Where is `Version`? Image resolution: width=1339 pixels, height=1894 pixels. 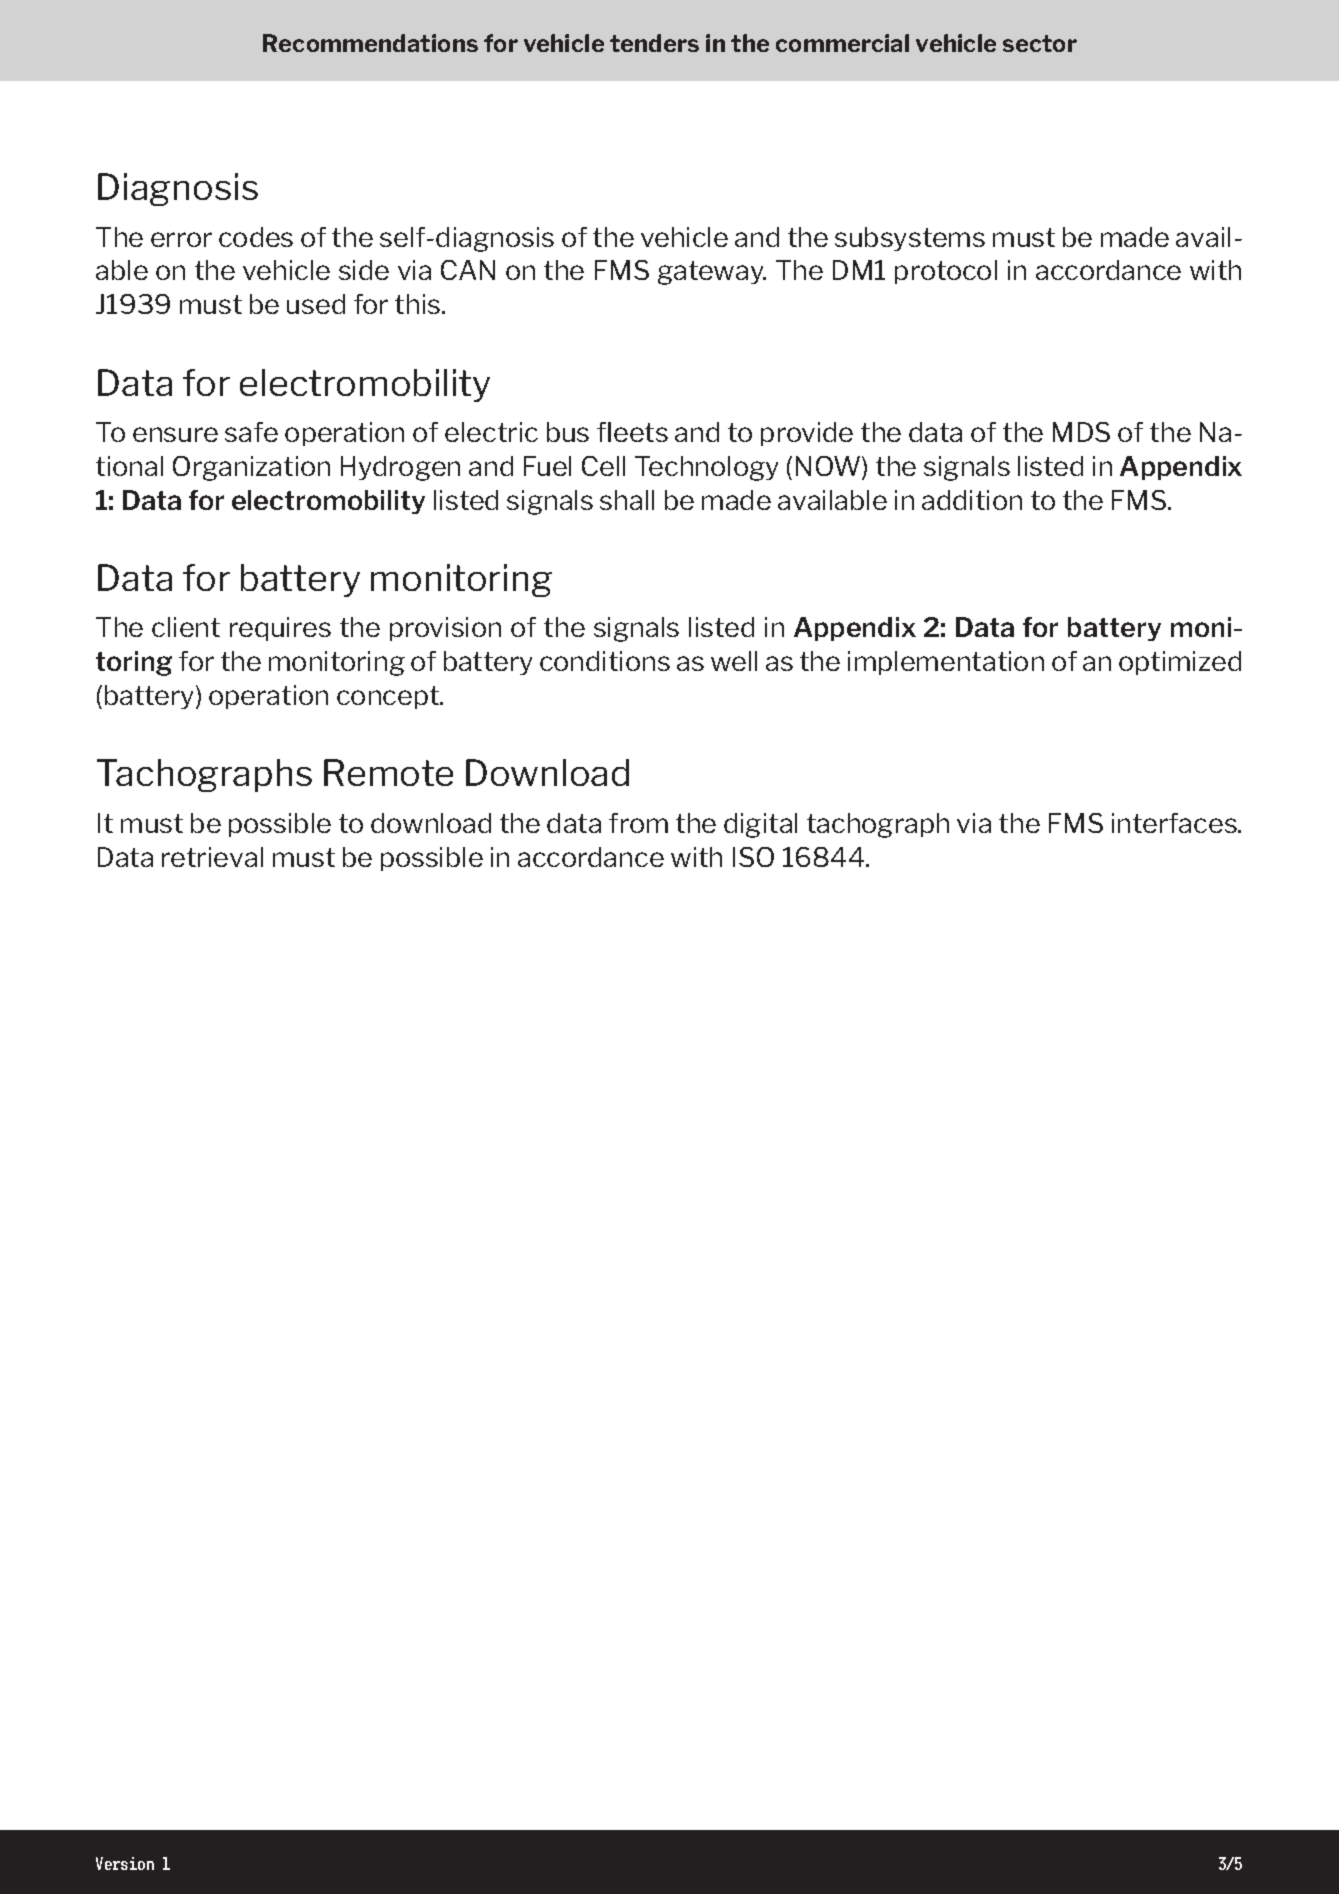
Version is located at coordinates (125, 1863).
